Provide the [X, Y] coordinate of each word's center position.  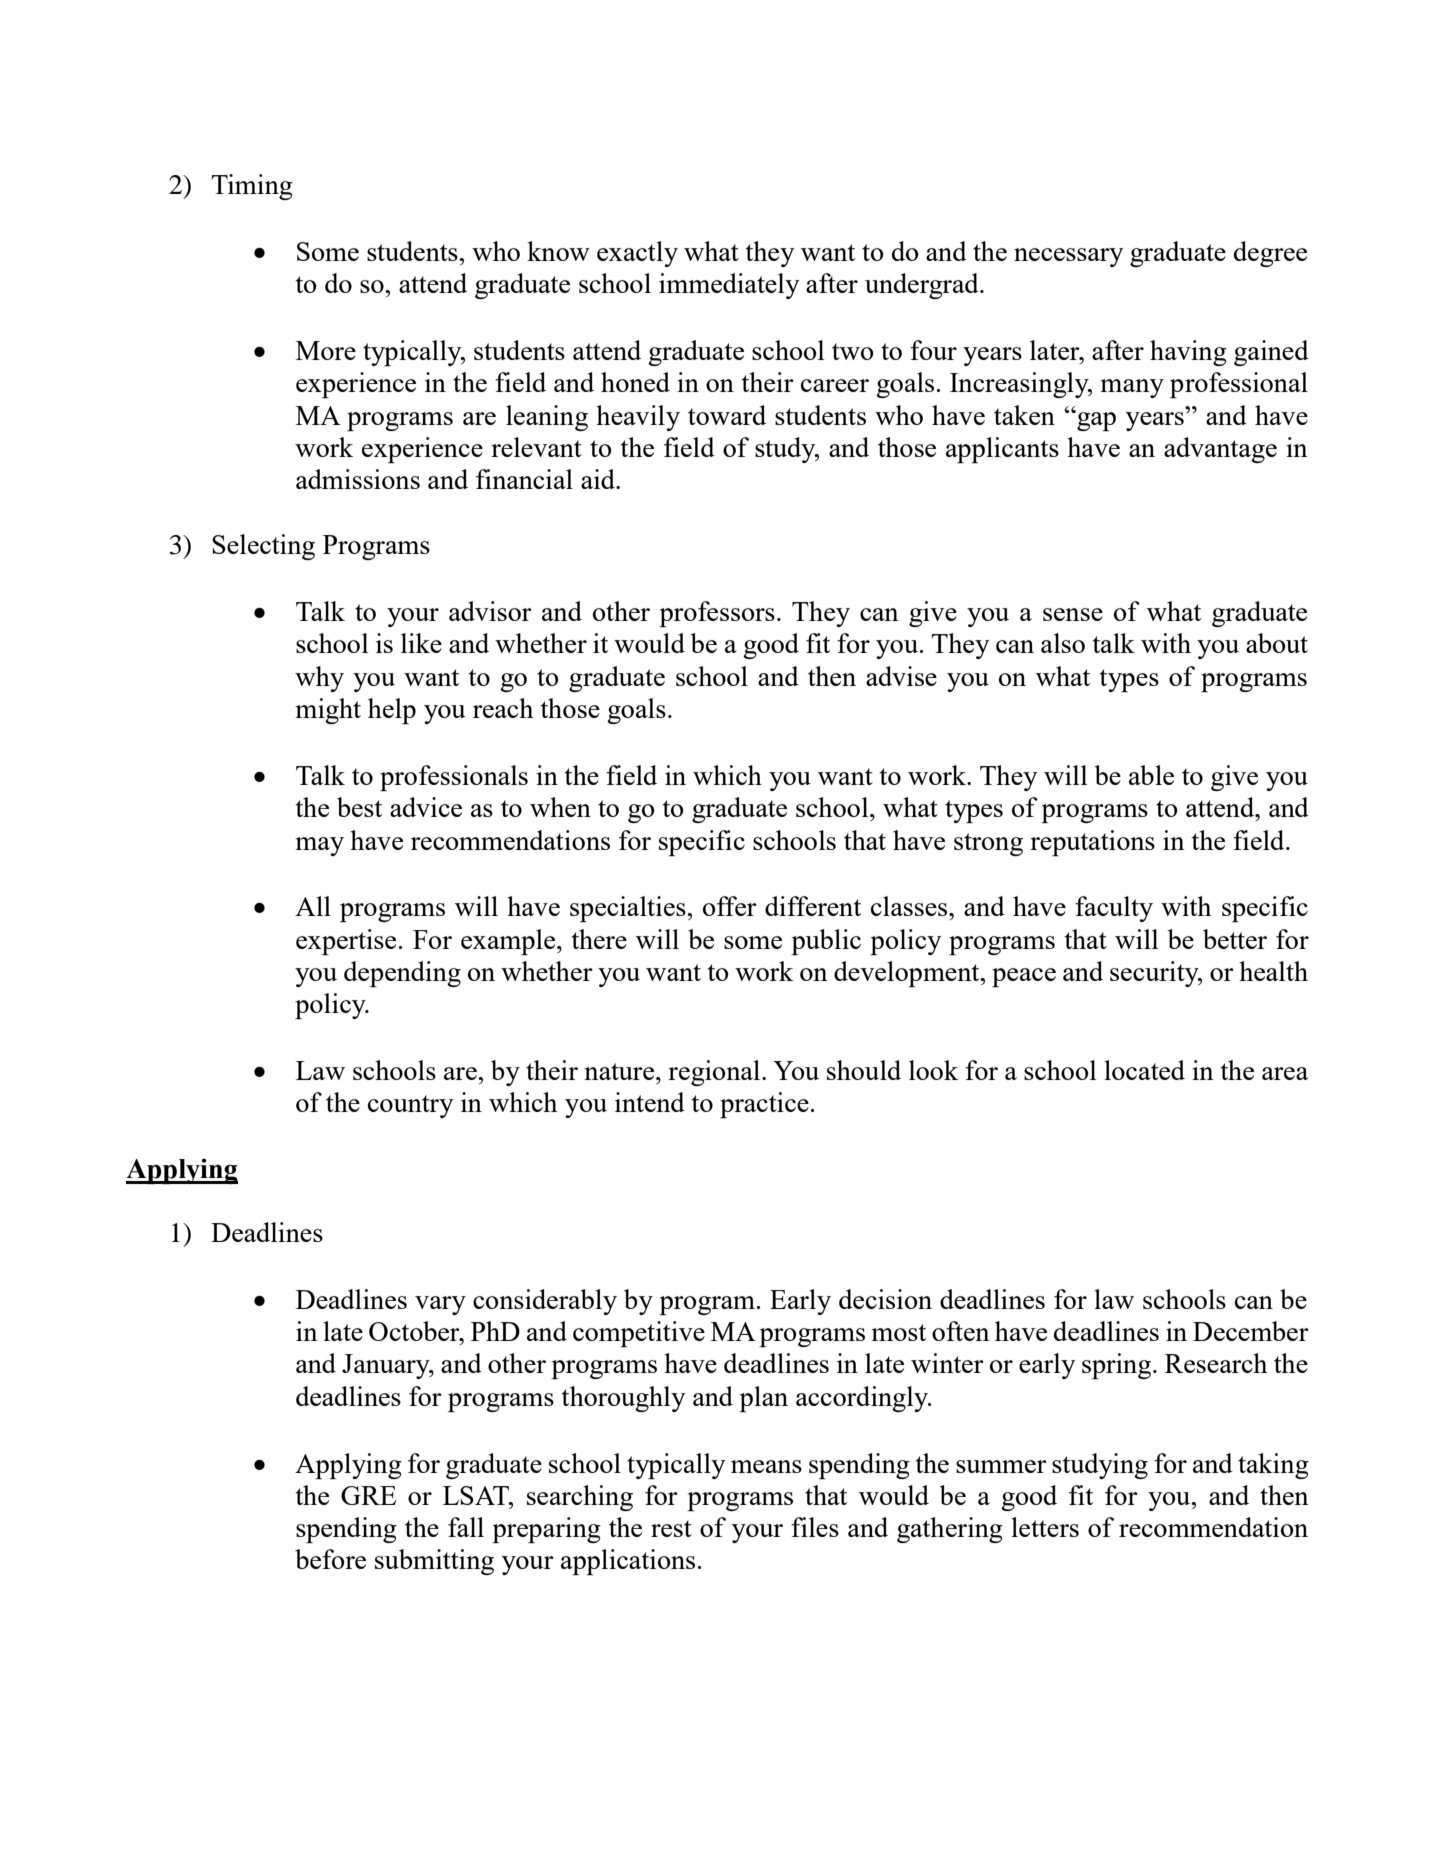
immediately [729, 286]
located [1144, 1070]
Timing [252, 187]
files [815, 1527]
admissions [358, 479]
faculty [1114, 909]
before [330, 1559]
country [411, 1106]
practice [764, 1105]
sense [1073, 614]
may [320, 846]
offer [730, 906]
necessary [1069, 257]
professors [717, 614]
